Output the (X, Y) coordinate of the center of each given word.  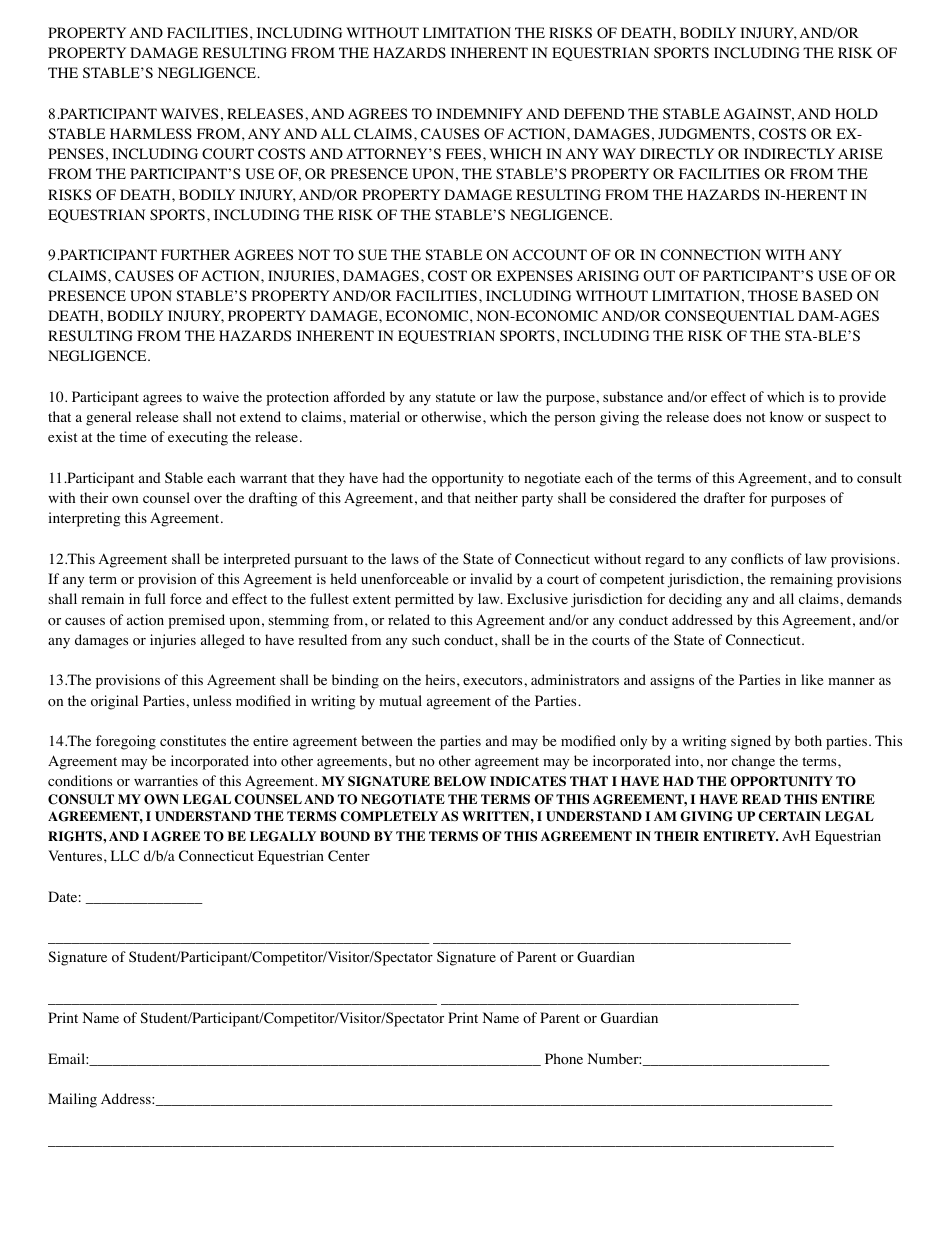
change (753, 762)
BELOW (460, 781)
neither (496, 497)
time (132, 436)
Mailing (72, 1100)
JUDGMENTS (704, 134)
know (787, 417)
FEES (463, 153)
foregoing (126, 742)
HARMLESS (151, 133)
